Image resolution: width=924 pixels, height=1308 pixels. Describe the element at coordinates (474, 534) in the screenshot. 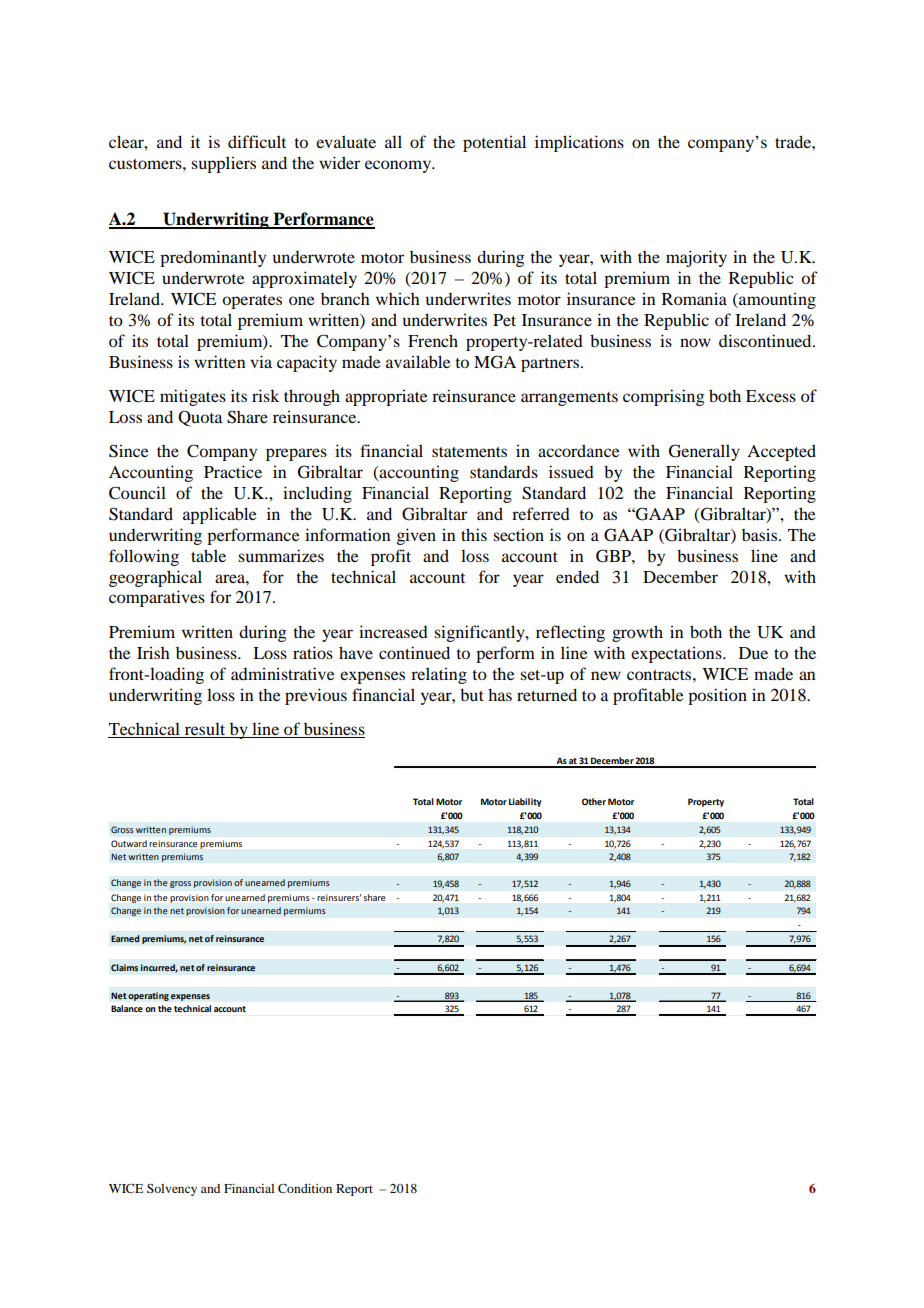

I see `this` at that location.
